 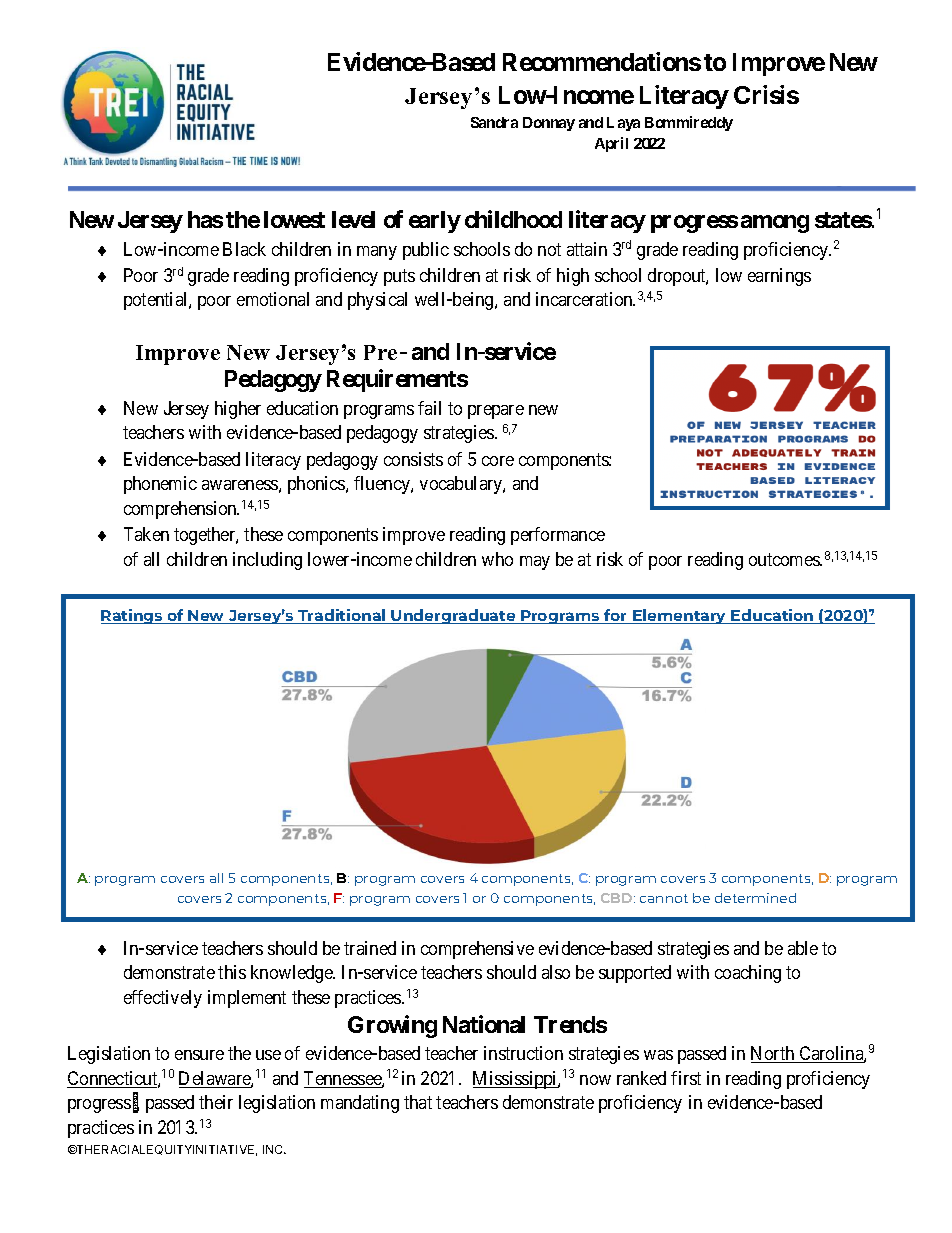 What do you see at coordinates (199, 1055) in the screenshot?
I see `ensure` at bounding box center [199, 1055].
